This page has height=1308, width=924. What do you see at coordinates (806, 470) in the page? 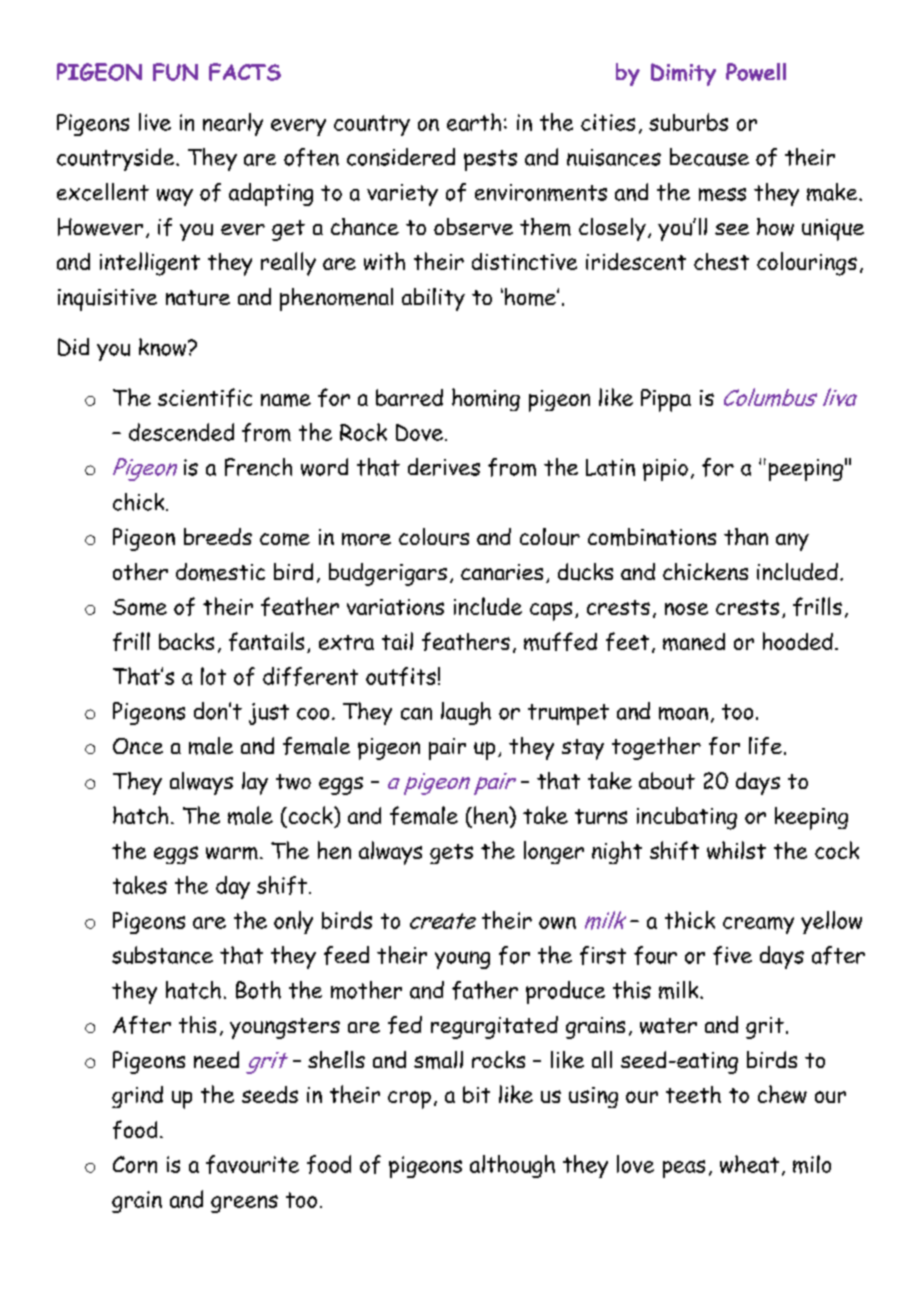
I see `peeping` at bounding box center [806, 470].
